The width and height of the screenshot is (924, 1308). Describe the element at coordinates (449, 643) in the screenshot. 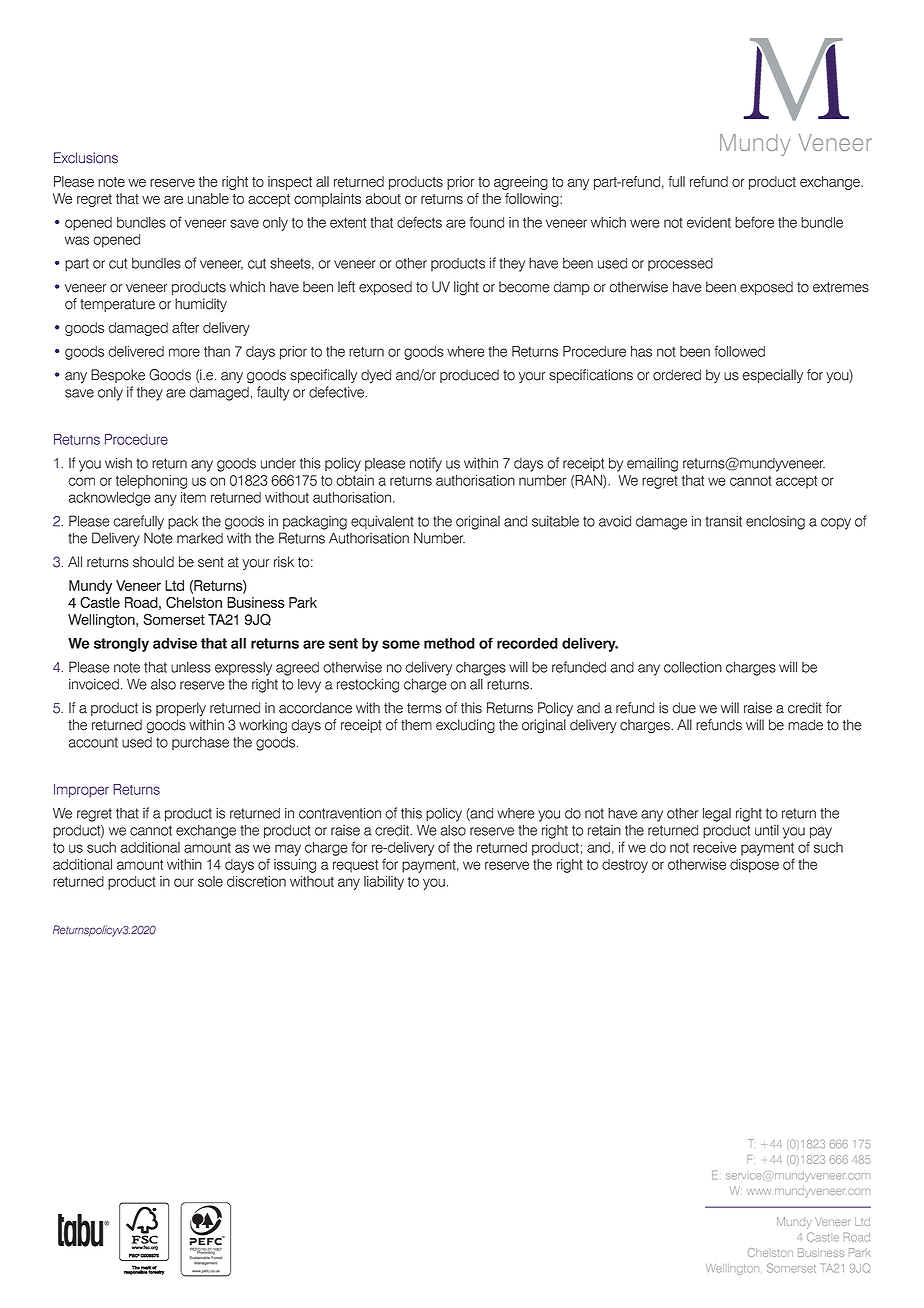

I see `method` at that location.
